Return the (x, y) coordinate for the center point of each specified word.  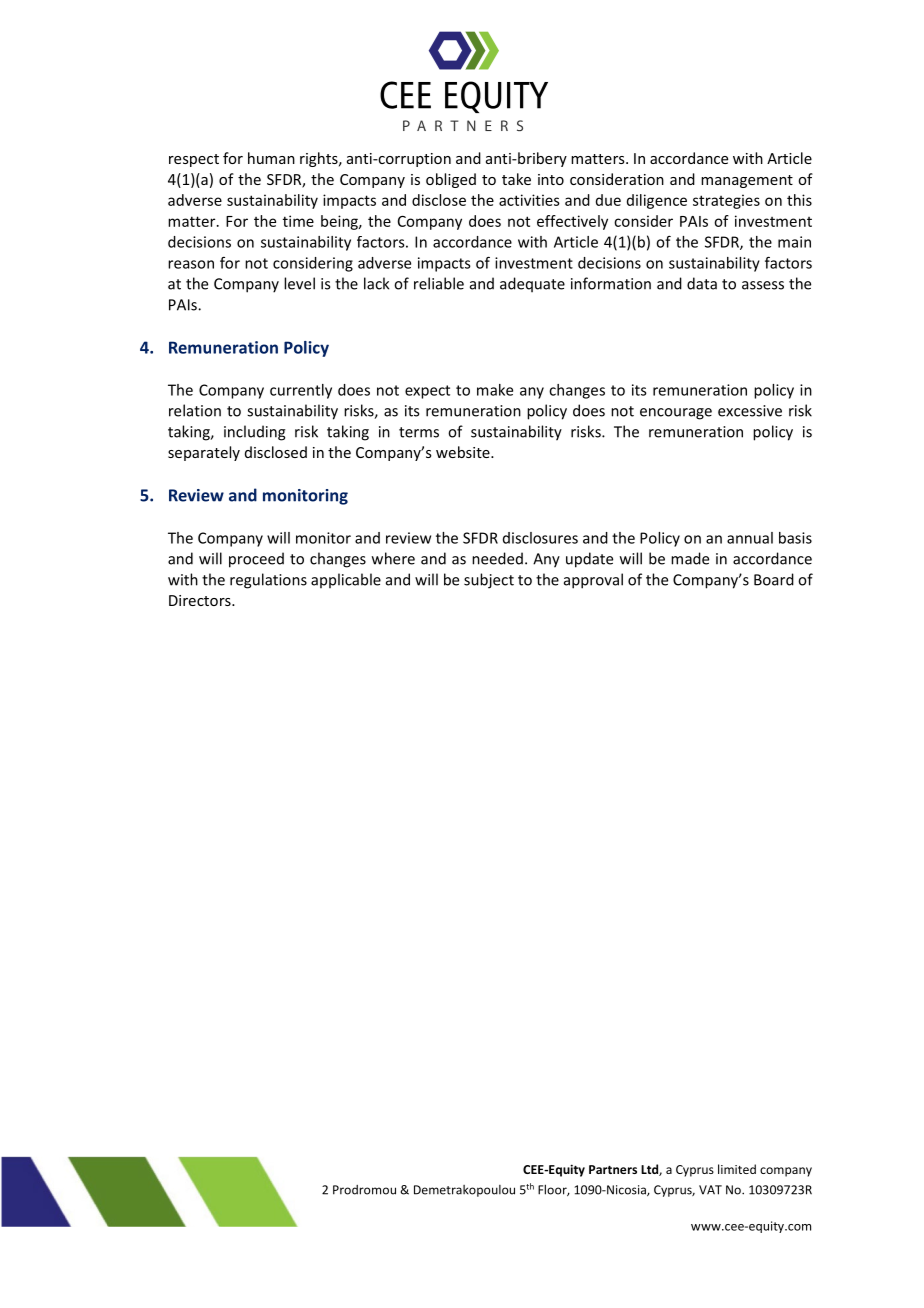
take (516, 179)
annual (750, 538)
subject (489, 581)
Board (774, 579)
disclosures (540, 538)
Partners (613, 1169)
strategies (726, 201)
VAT (710, 1190)
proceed (256, 560)
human (271, 158)
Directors (201, 600)
